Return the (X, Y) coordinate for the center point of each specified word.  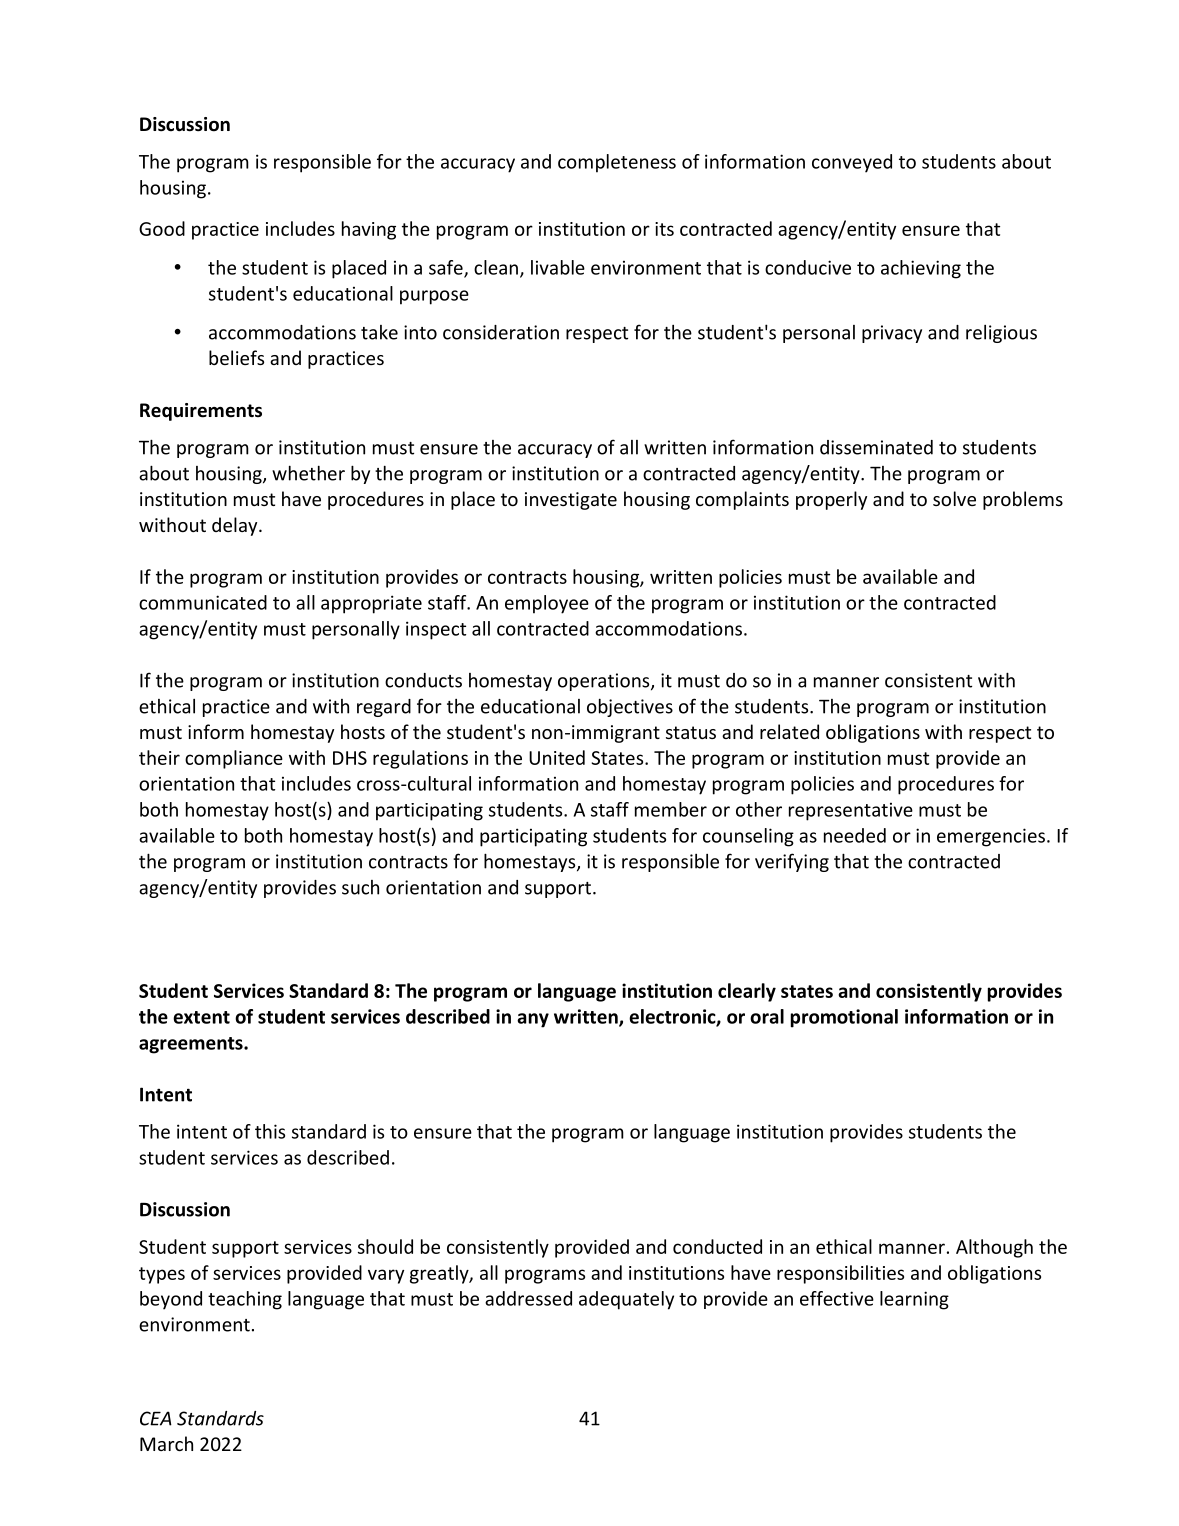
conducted (717, 1246)
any (533, 1020)
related (789, 731)
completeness (617, 163)
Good (162, 228)
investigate (571, 501)
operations (605, 682)
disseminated (876, 447)
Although (994, 1248)
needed (855, 835)
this (270, 1131)
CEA (156, 1418)
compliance (234, 759)
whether (308, 473)
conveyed (852, 163)
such (360, 887)
